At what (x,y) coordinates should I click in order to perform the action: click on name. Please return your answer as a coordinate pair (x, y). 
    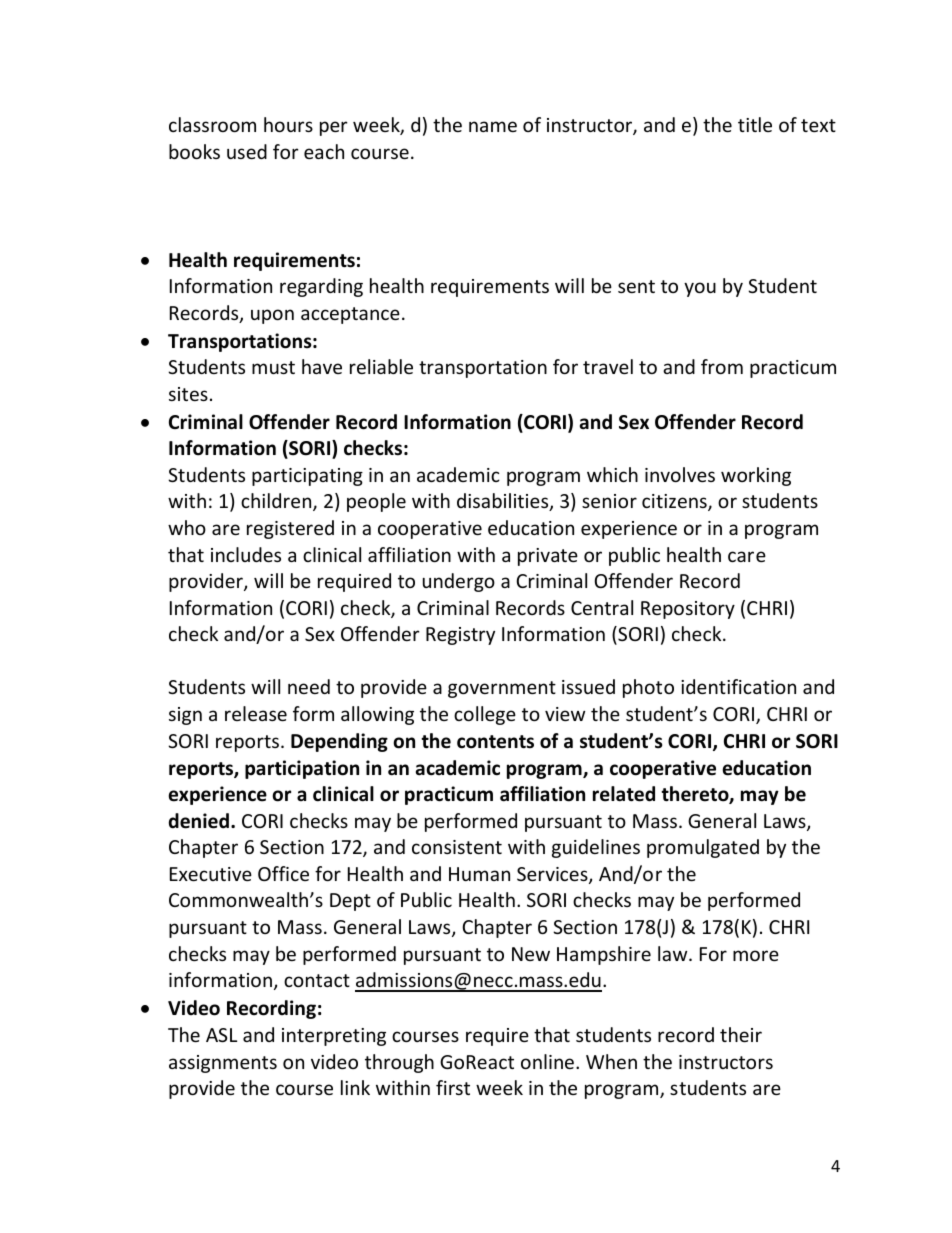
    Looking at the image, I should click on (493, 126).
